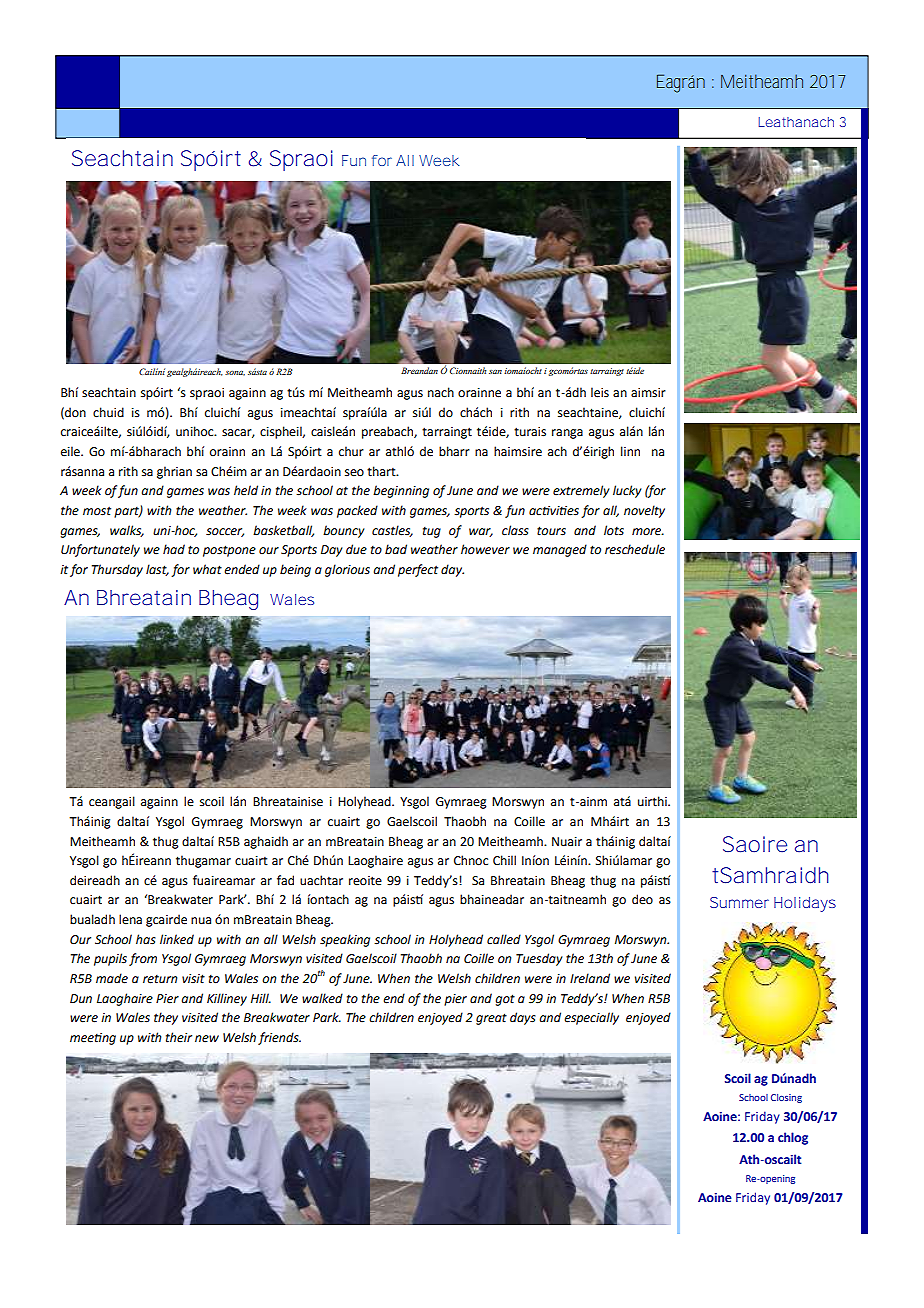  I want to click on lena, so click(130, 919).
